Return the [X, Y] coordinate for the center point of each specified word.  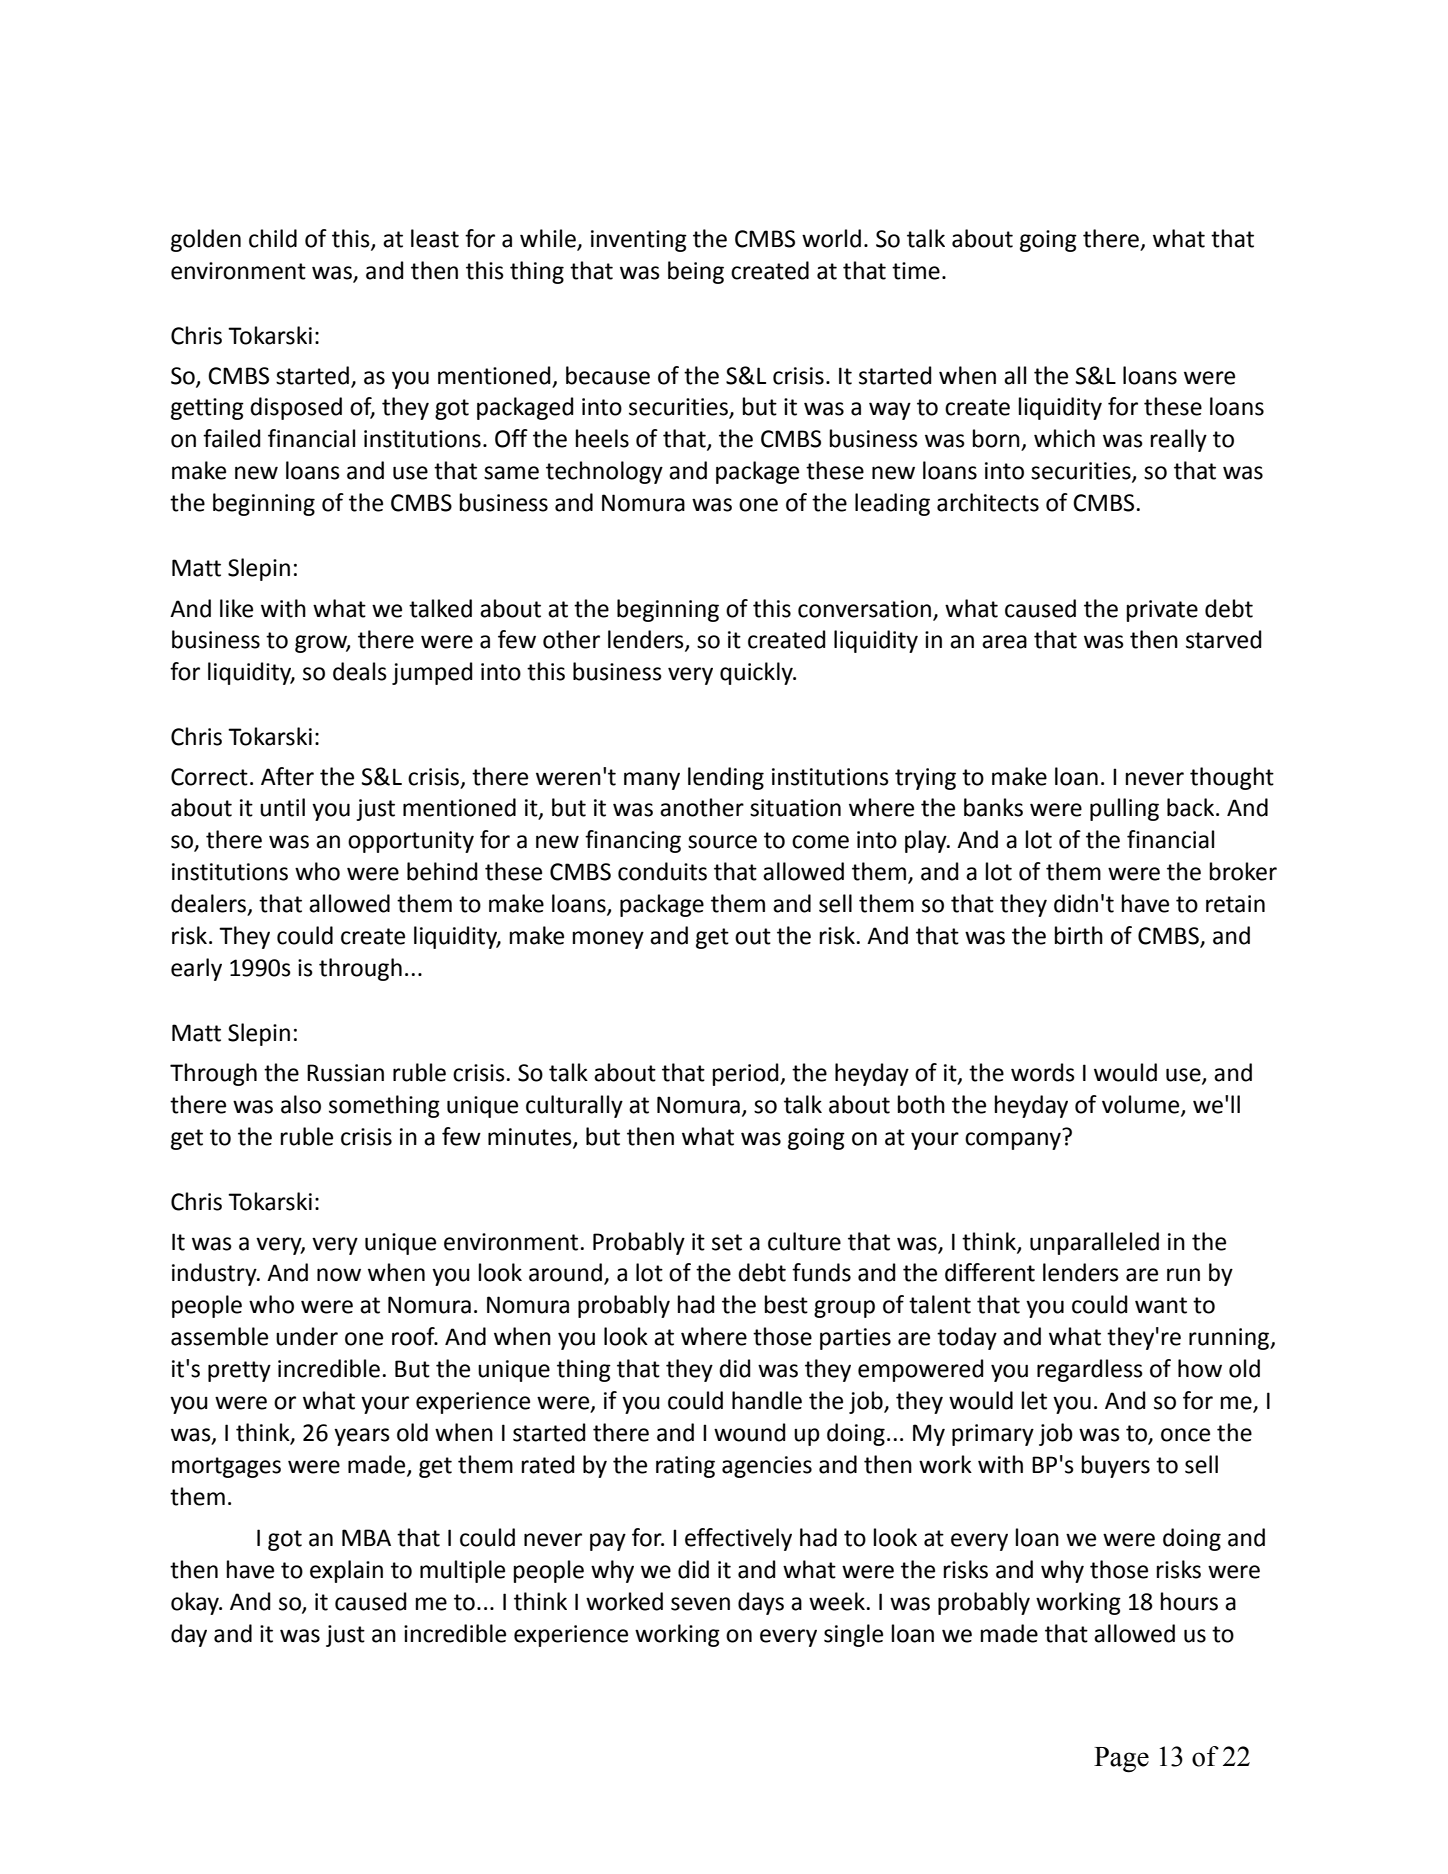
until [282, 807]
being [696, 272]
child [273, 238]
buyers [1116, 1466]
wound [750, 1432]
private [1162, 611]
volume [1142, 1105]
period [747, 1074]
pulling [1124, 809]
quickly [757, 673]
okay [196, 1603]
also [301, 1104]
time [916, 271]
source [722, 842]
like [236, 608]
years [362, 1437]
